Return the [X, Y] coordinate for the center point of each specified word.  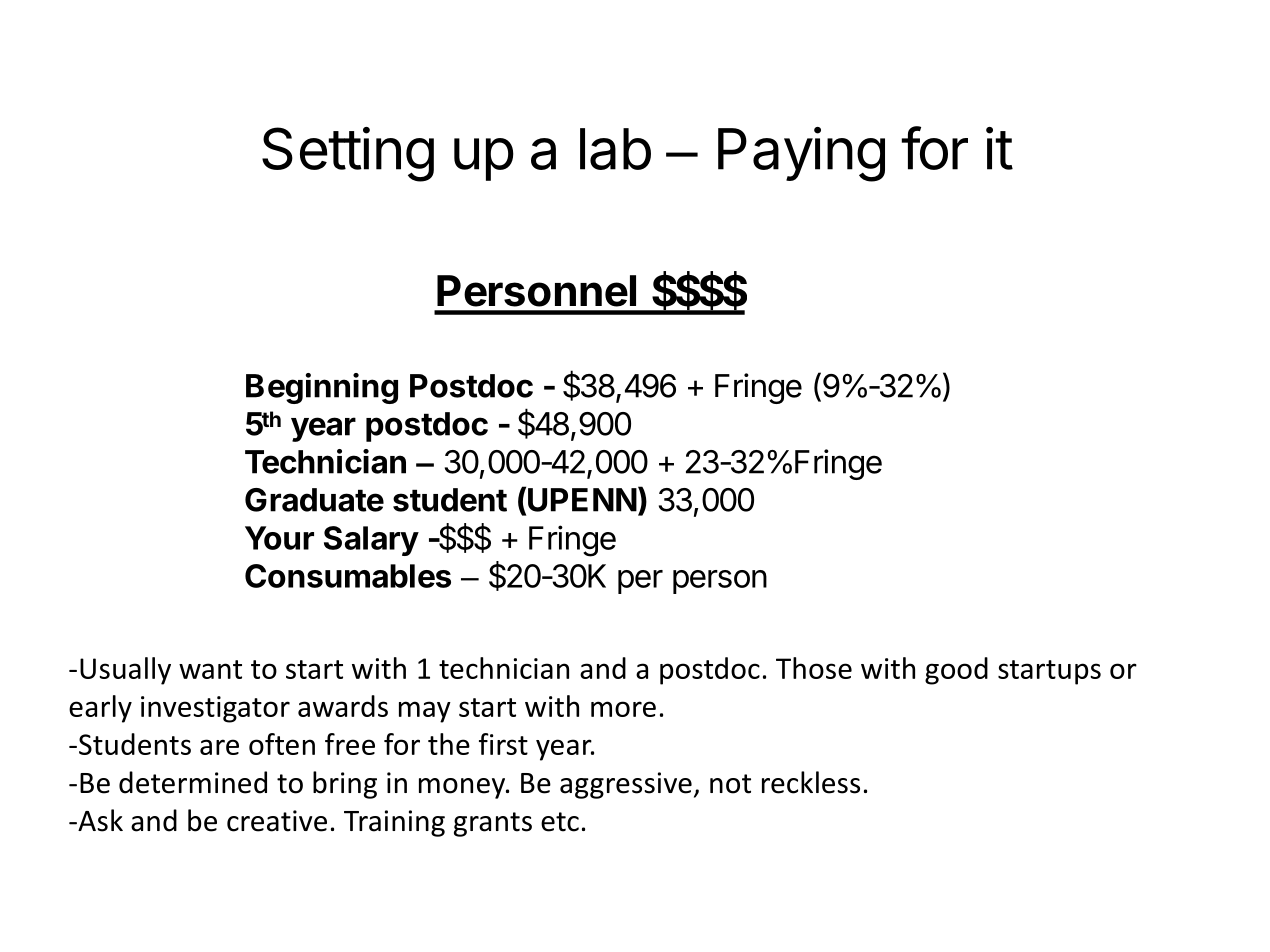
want [210, 669]
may [425, 712]
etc [560, 822]
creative [277, 821]
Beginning [322, 388]
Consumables [348, 576]
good [956, 671]
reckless [811, 782]
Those [814, 668]
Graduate [314, 500]
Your [279, 538]
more [623, 709]
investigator [215, 709]
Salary [371, 541]
